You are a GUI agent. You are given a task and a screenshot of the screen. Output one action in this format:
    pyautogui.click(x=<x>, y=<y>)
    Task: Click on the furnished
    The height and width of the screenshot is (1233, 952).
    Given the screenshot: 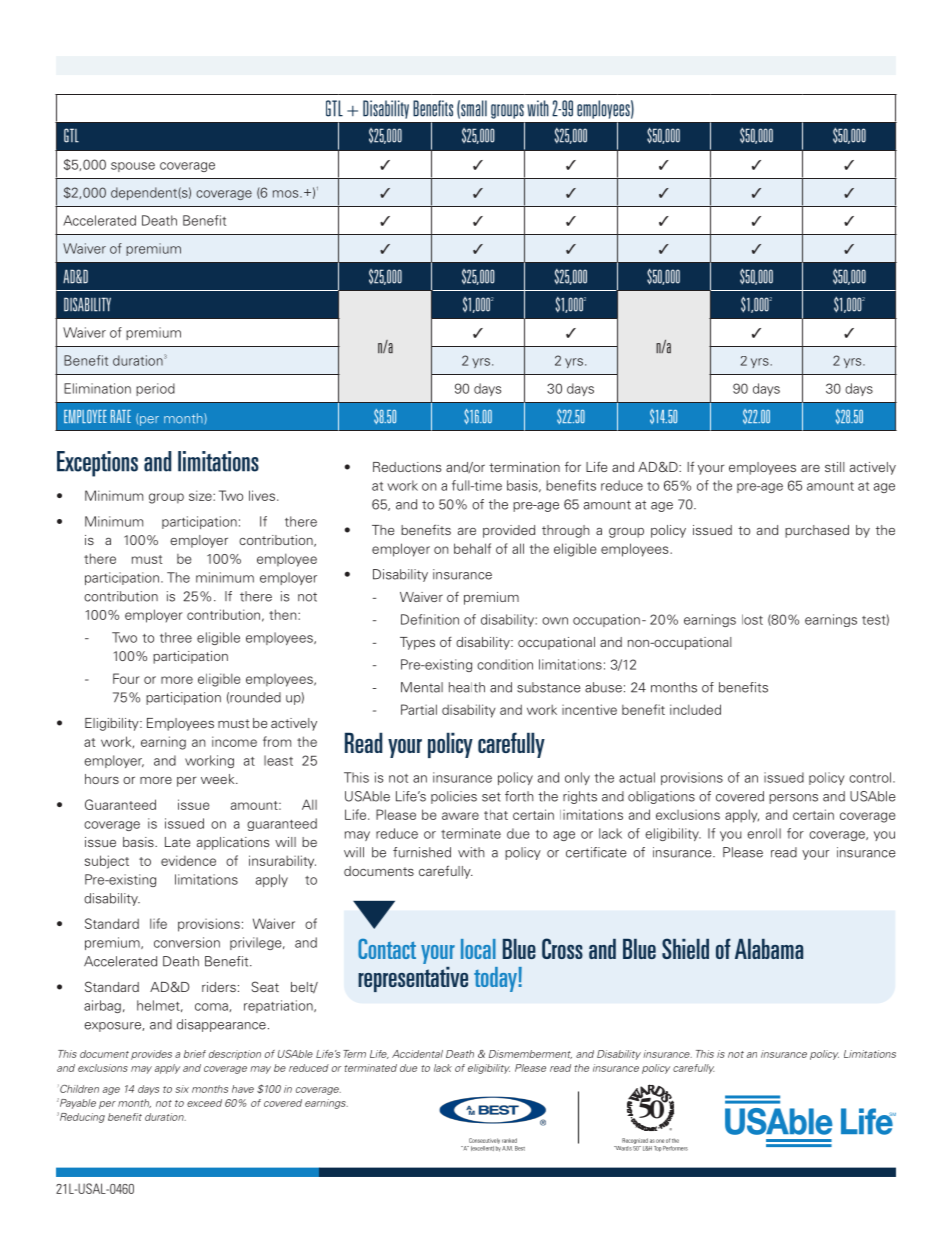 What is the action you would take?
    pyautogui.click(x=422, y=852)
